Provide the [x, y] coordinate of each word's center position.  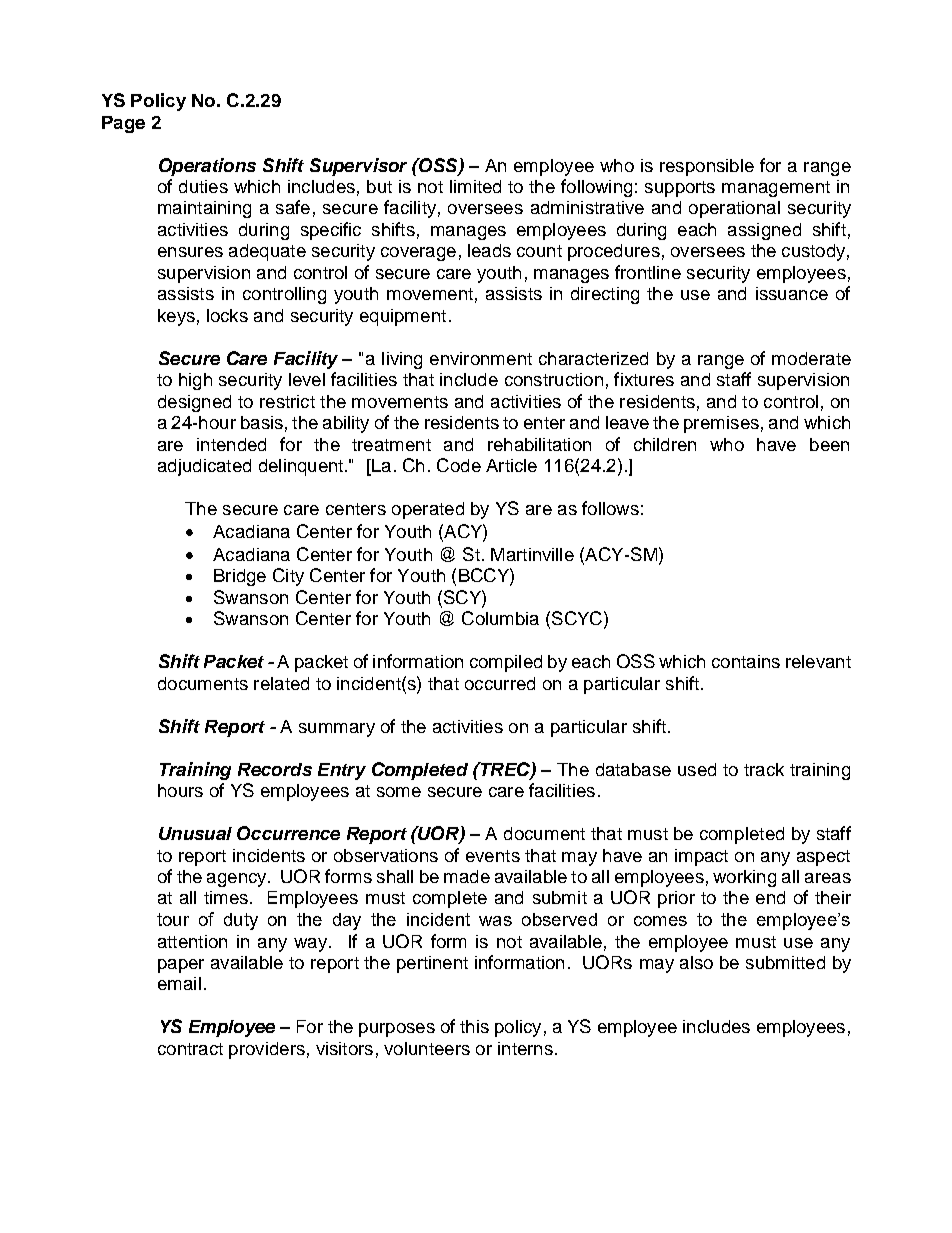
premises [721, 424]
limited [475, 186]
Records [275, 769]
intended [231, 444]
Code [459, 465]
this [474, 1026]
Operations [207, 167]
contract [190, 1049]
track [764, 769]
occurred [500, 683]
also [696, 962]
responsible [707, 167]
